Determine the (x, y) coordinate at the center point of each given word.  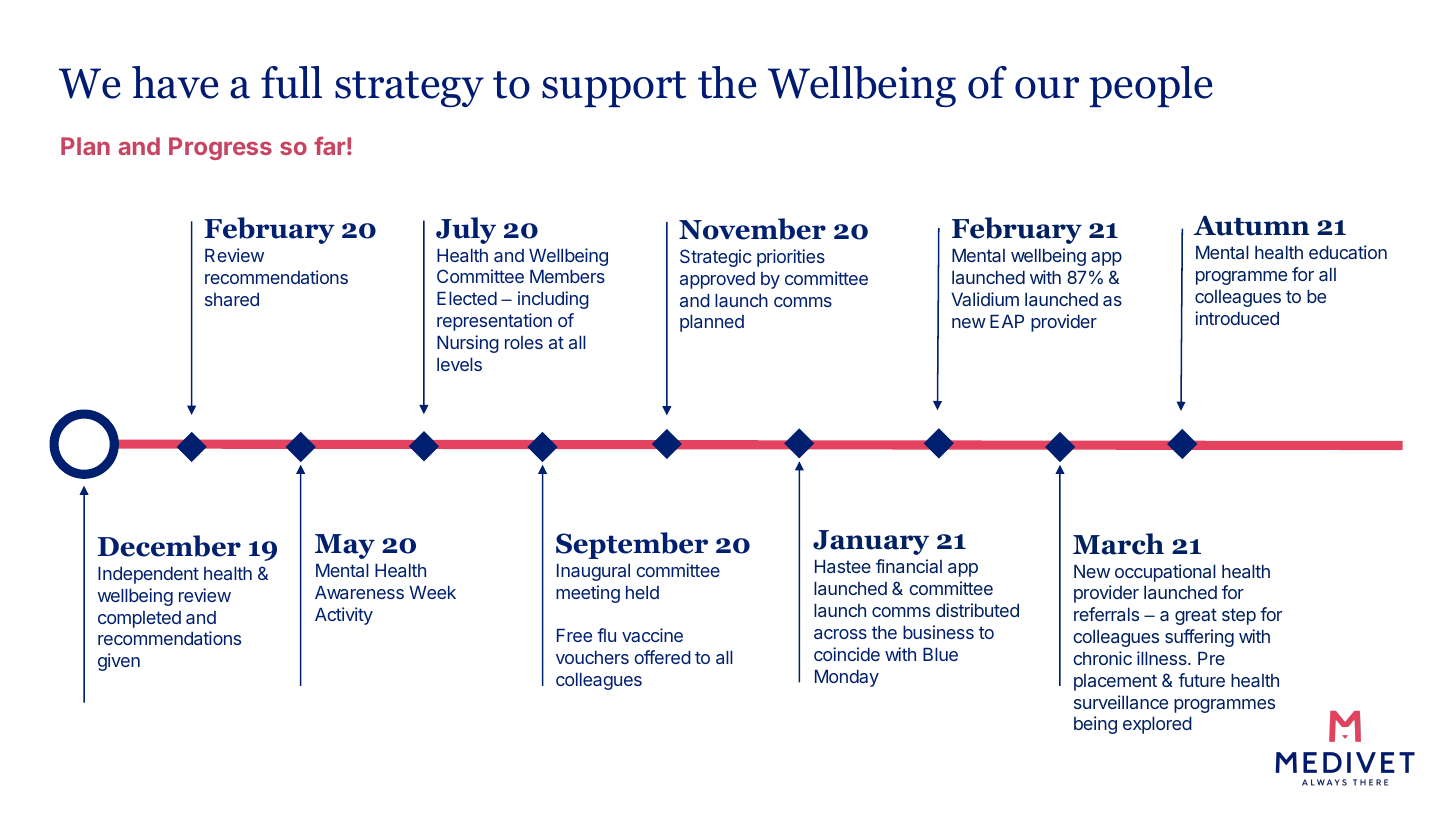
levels (459, 364)
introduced (1237, 318)
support (614, 89)
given (119, 662)
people (1151, 86)
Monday (847, 678)
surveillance (1121, 702)
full (291, 82)
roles (524, 342)
